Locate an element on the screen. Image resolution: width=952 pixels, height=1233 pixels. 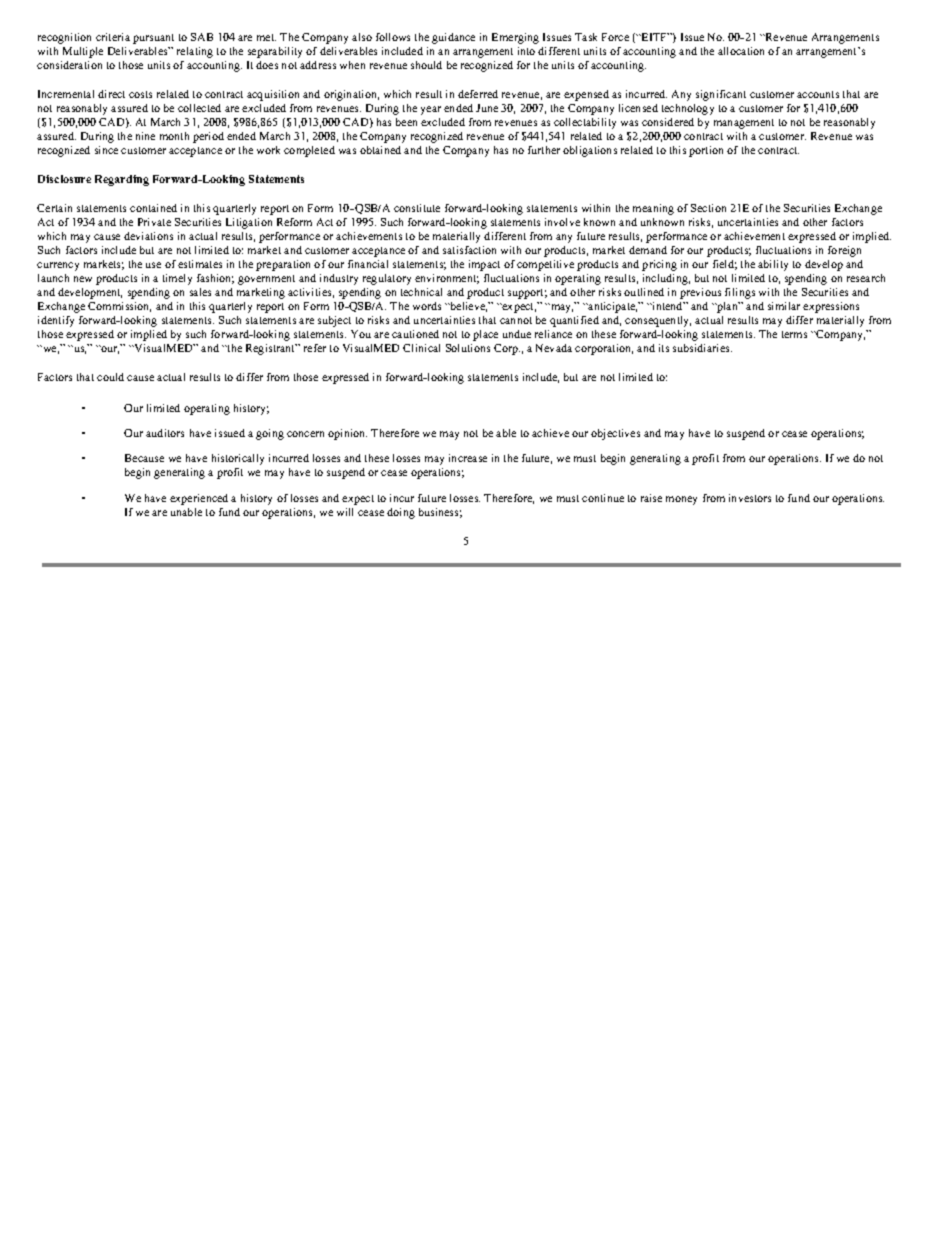
guidance is located at coordinates (453, 38).
